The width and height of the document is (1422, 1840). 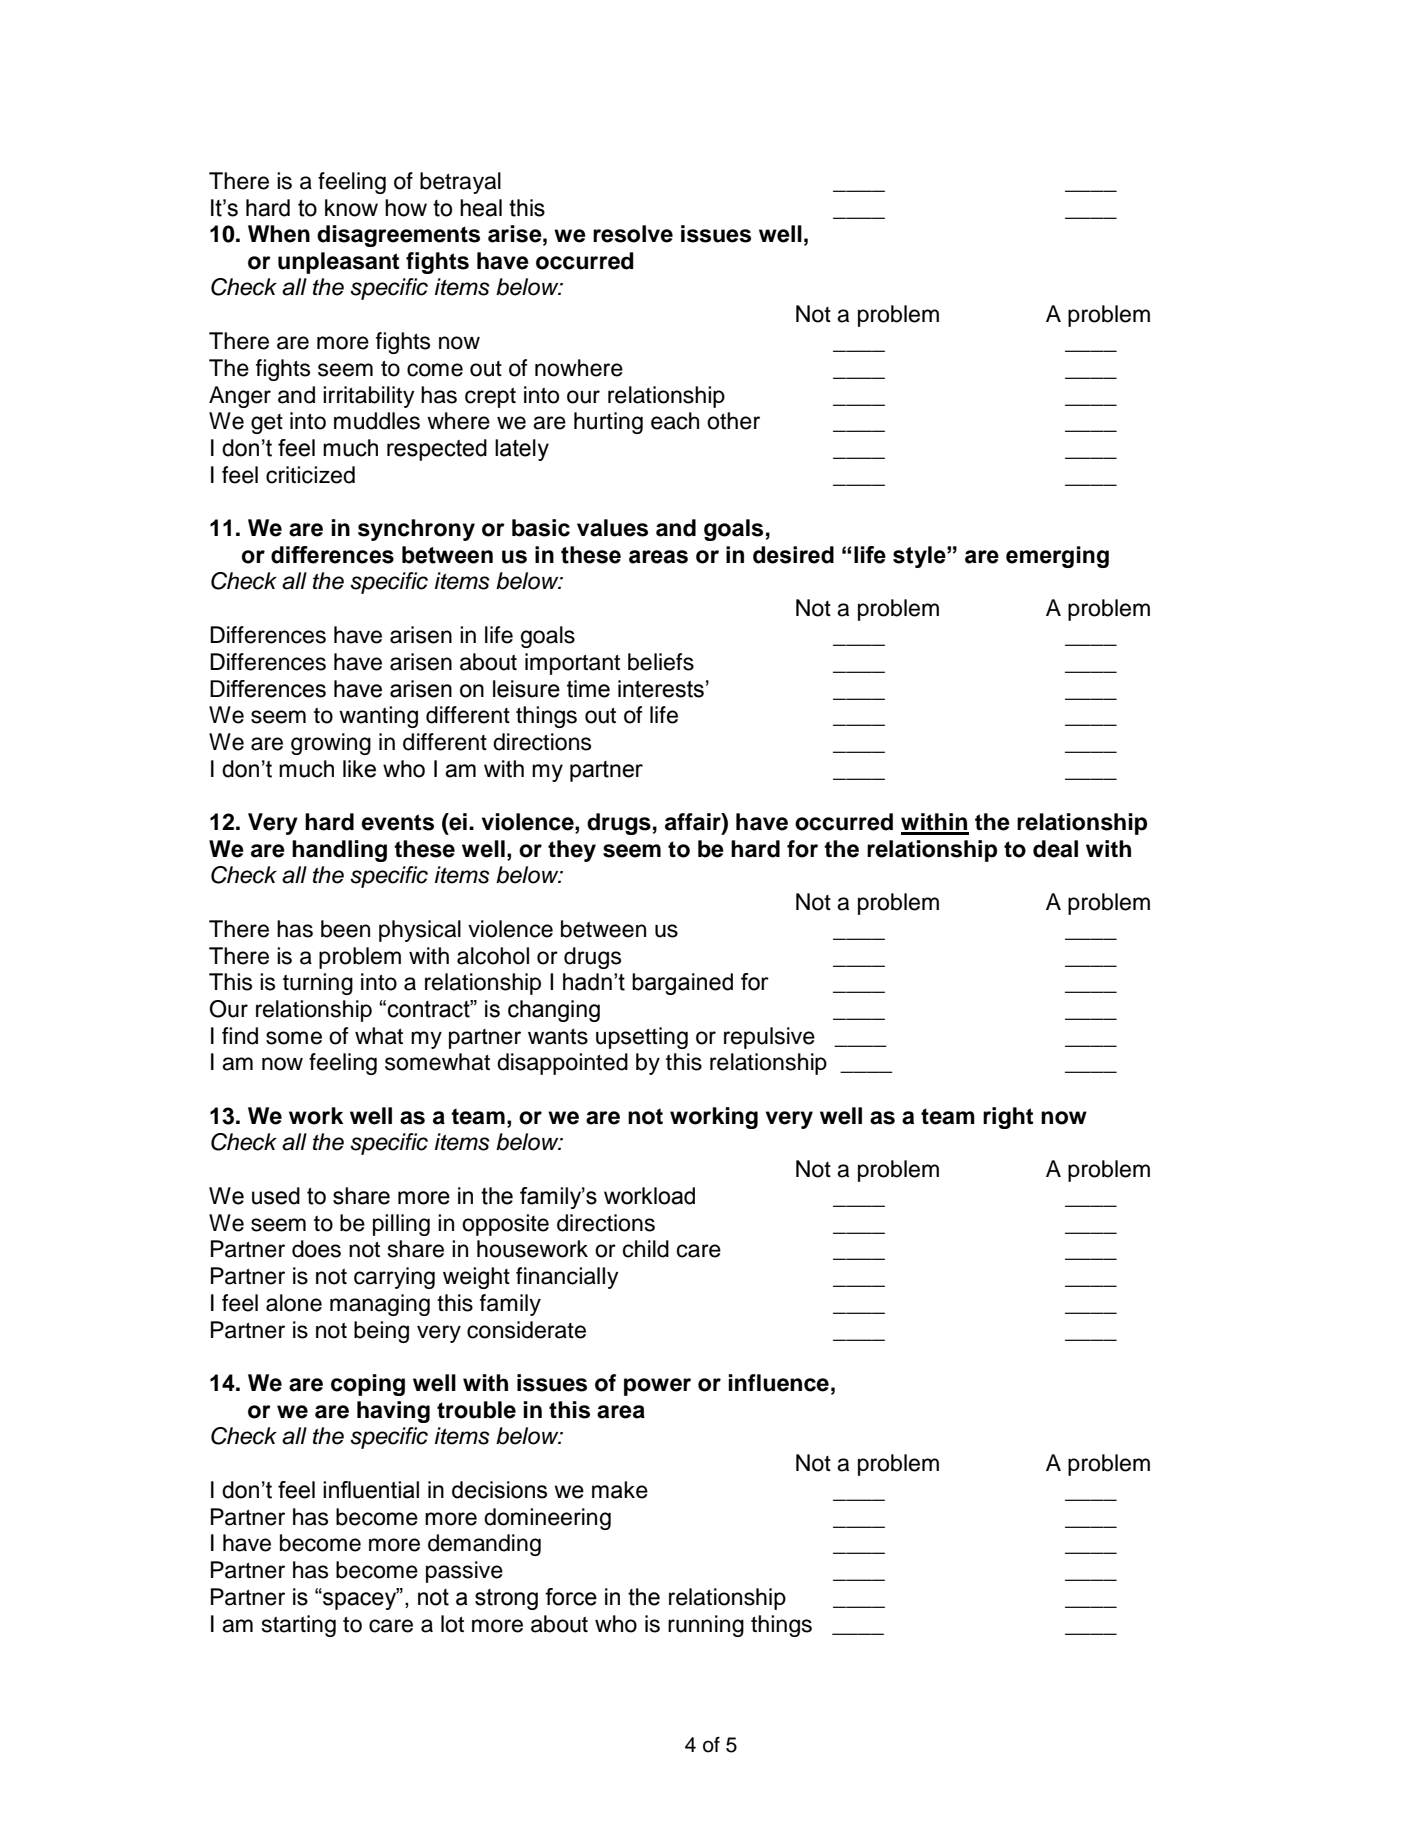 What do you see at coordinates (706, 1626) in the document?
I see `running` at bounding box center [706, 1626].
